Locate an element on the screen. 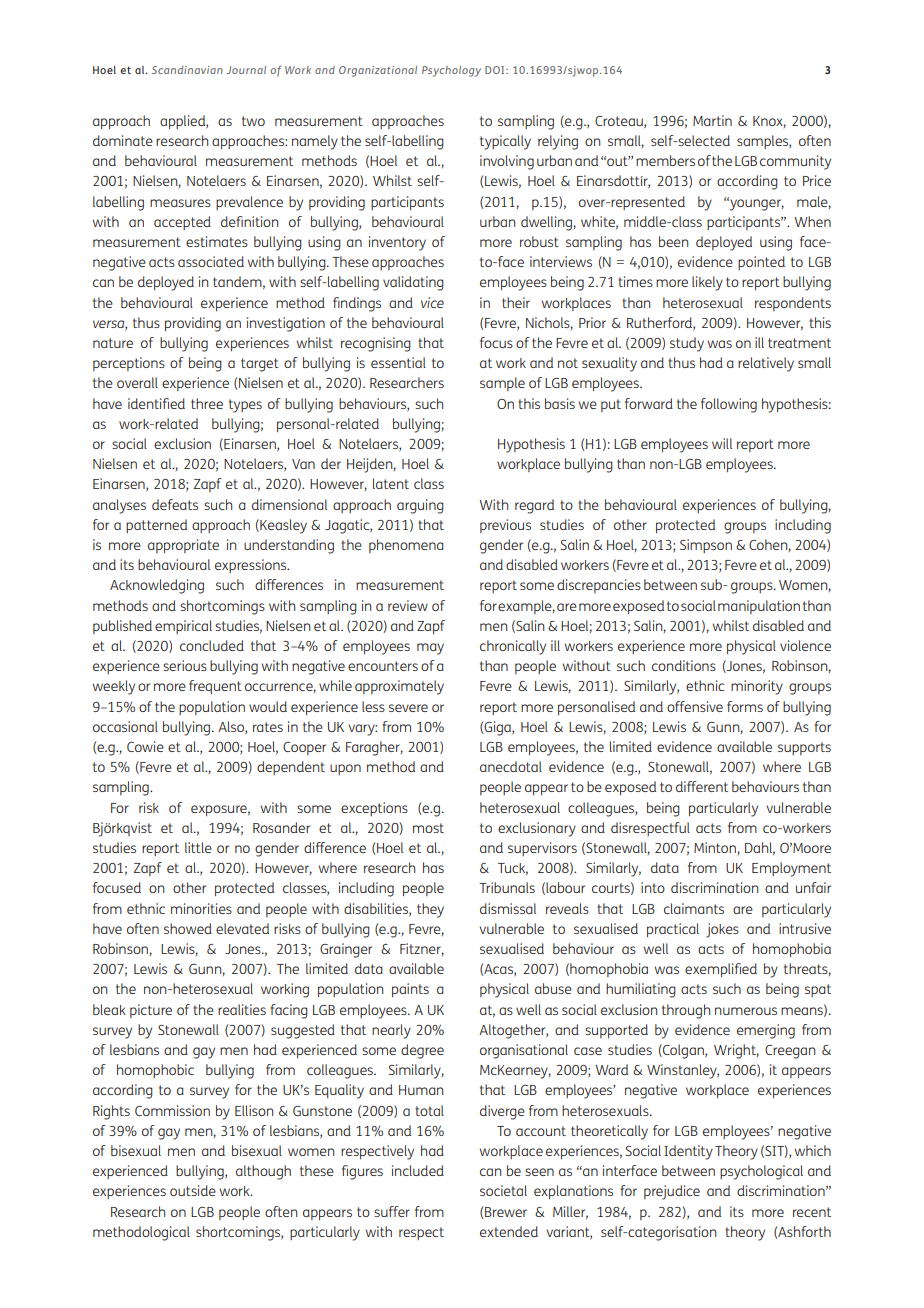 This screenshot has height=1308, width=924. concluded is located at coordinates (212, 645).
